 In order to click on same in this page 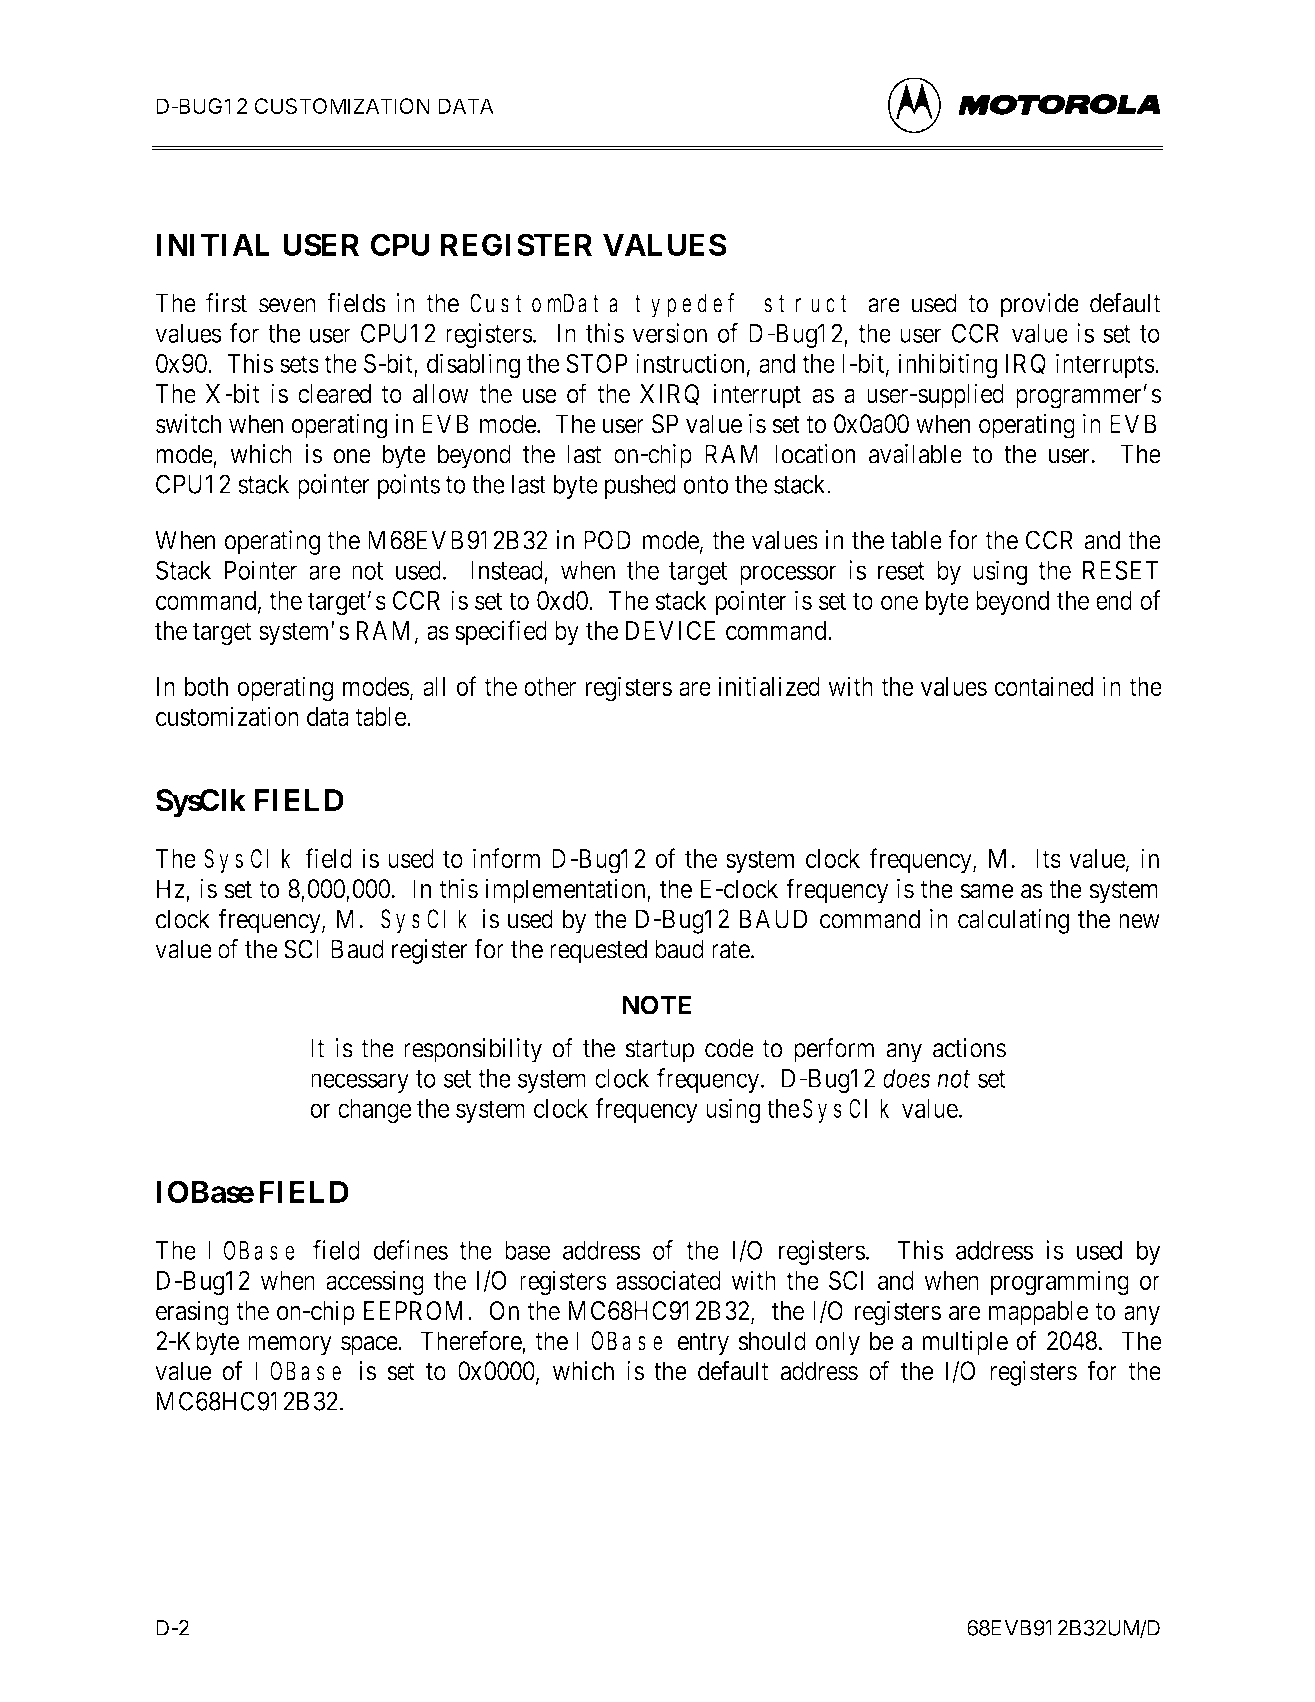, I will do `click(986, 891)`.
